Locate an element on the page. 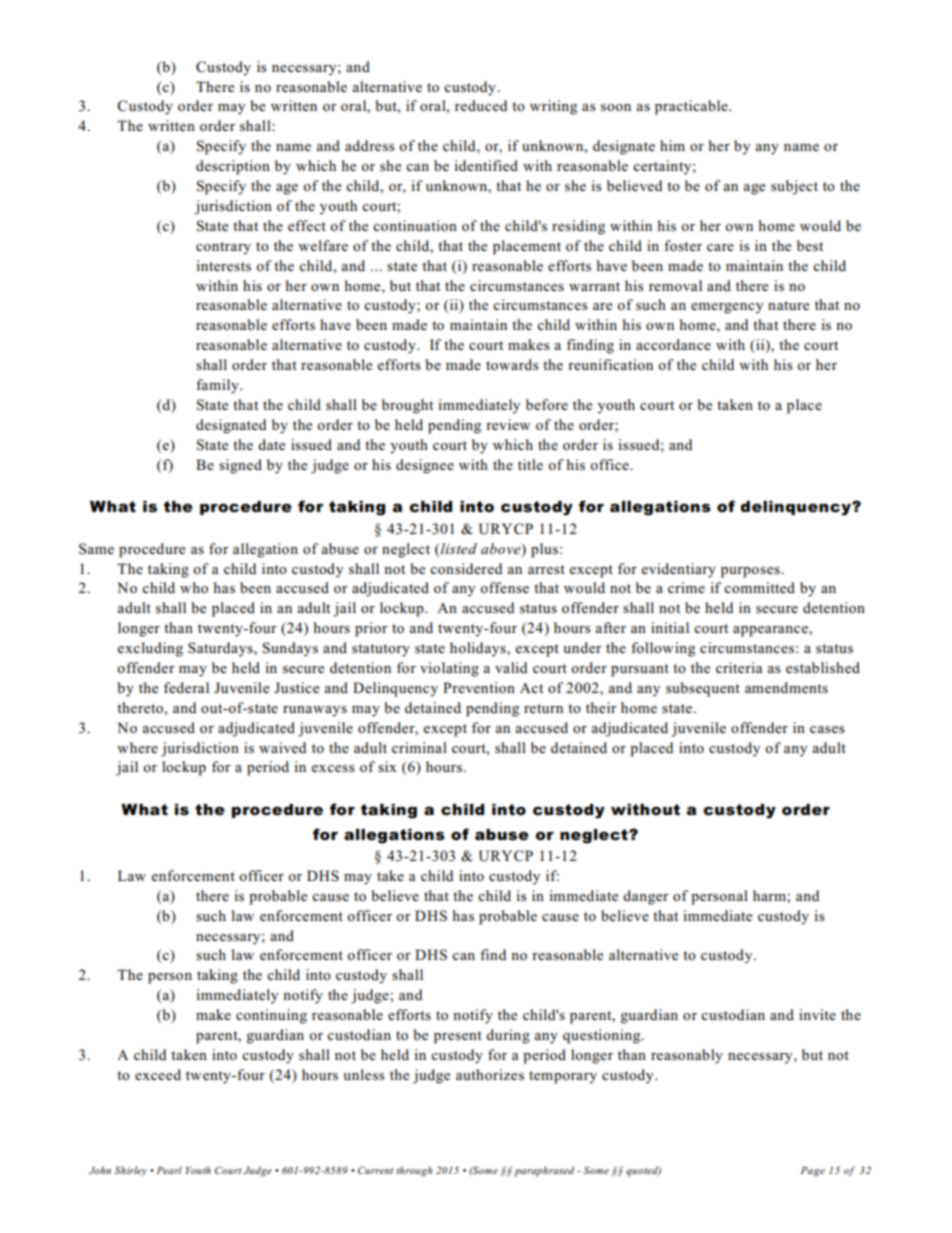 This image has height=1233, width=952. appearance is located at coordinates (771, 631).
